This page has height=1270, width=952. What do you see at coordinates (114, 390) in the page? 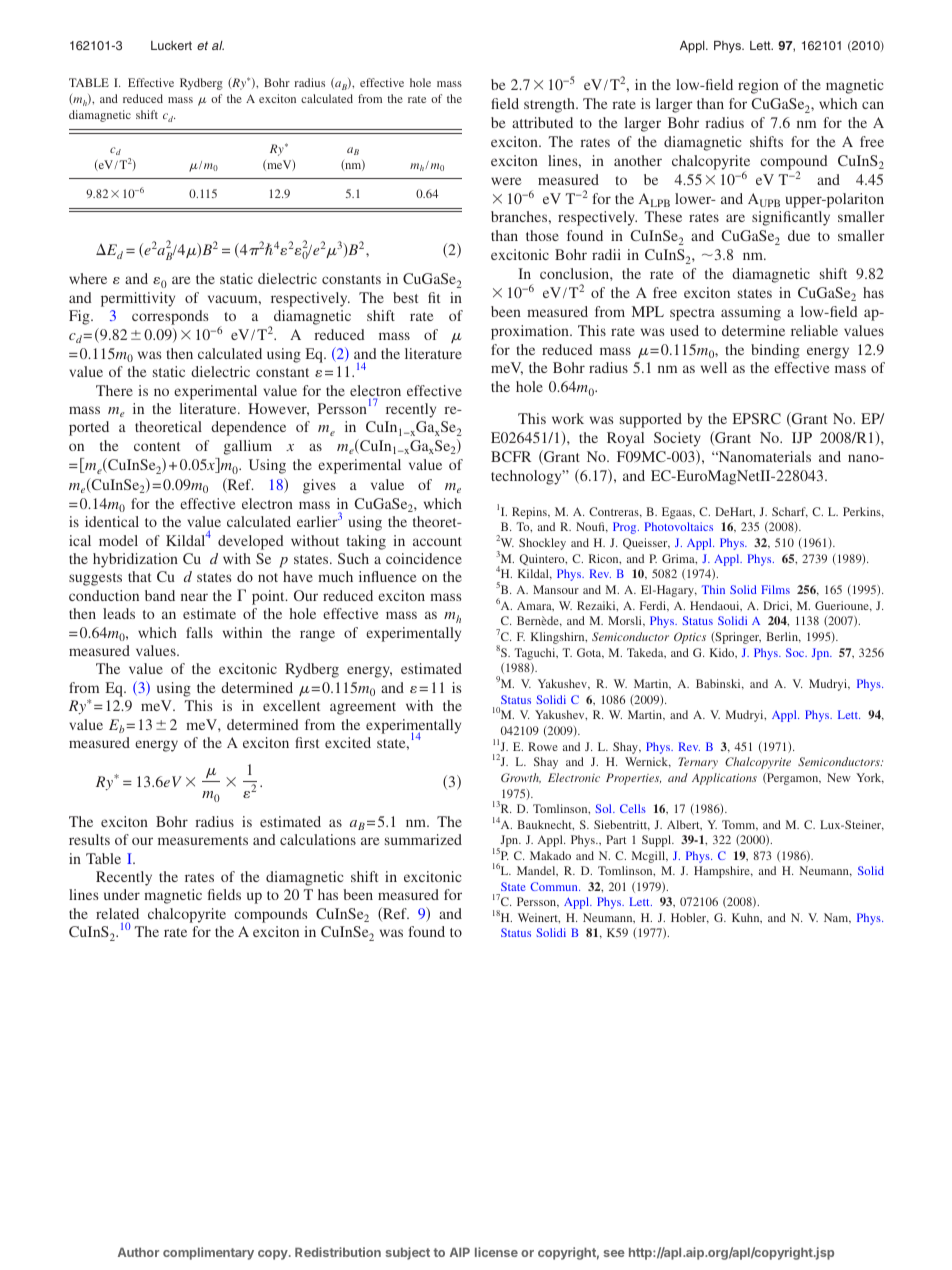
I see `There` at bounding box center [114, 390].
